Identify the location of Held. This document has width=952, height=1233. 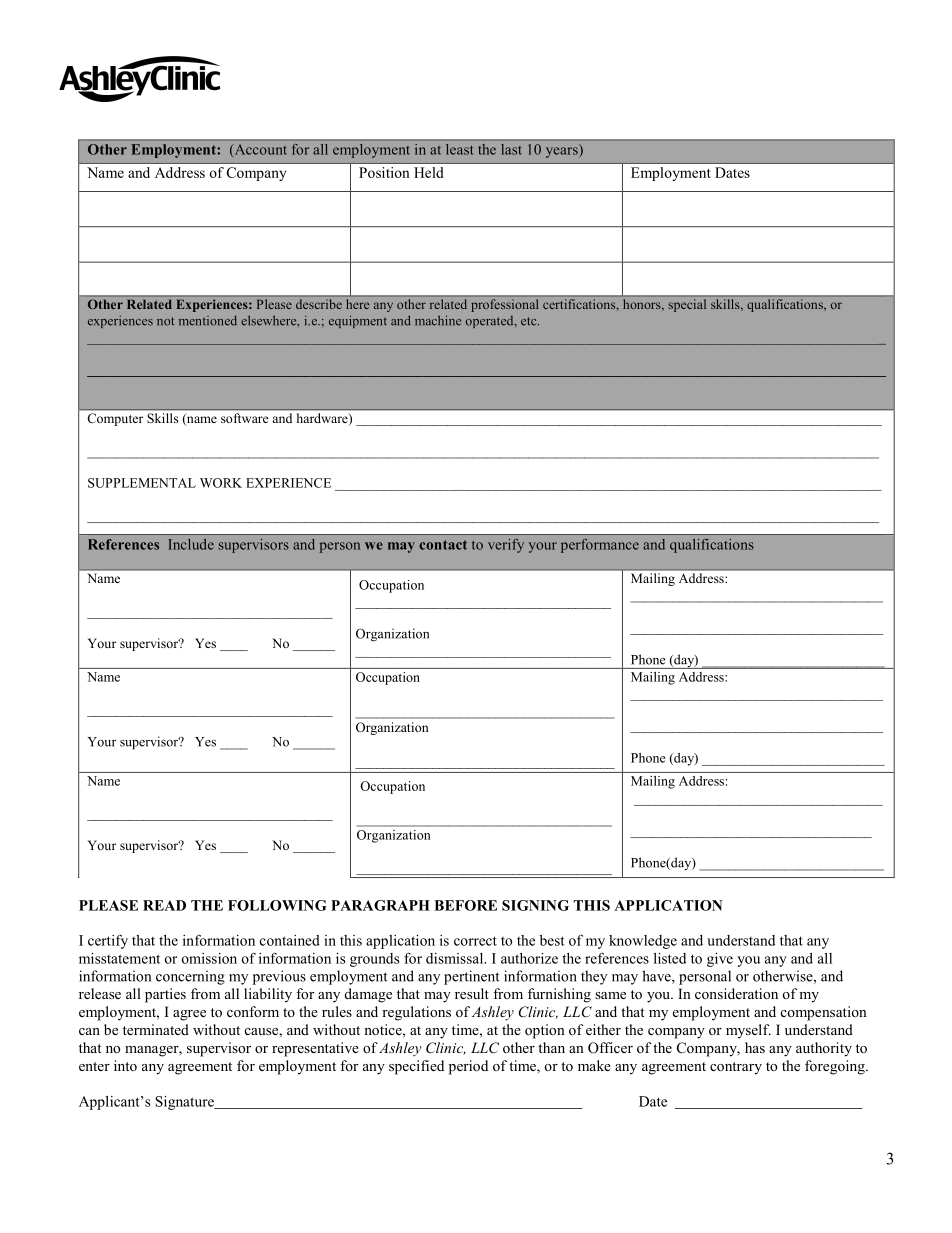
(429, 172).
